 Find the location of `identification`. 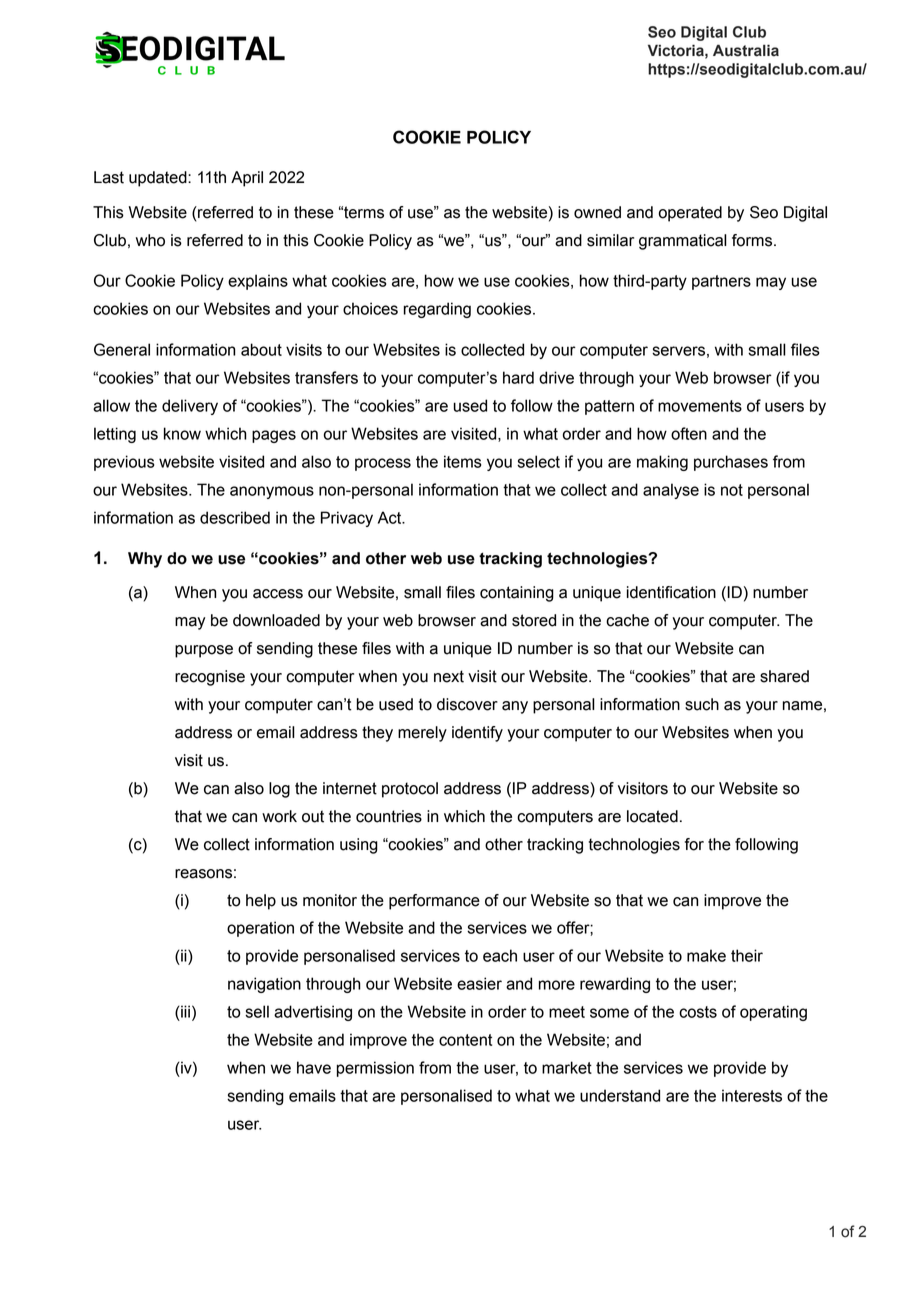

identification is located at coordinates (671, 592).
